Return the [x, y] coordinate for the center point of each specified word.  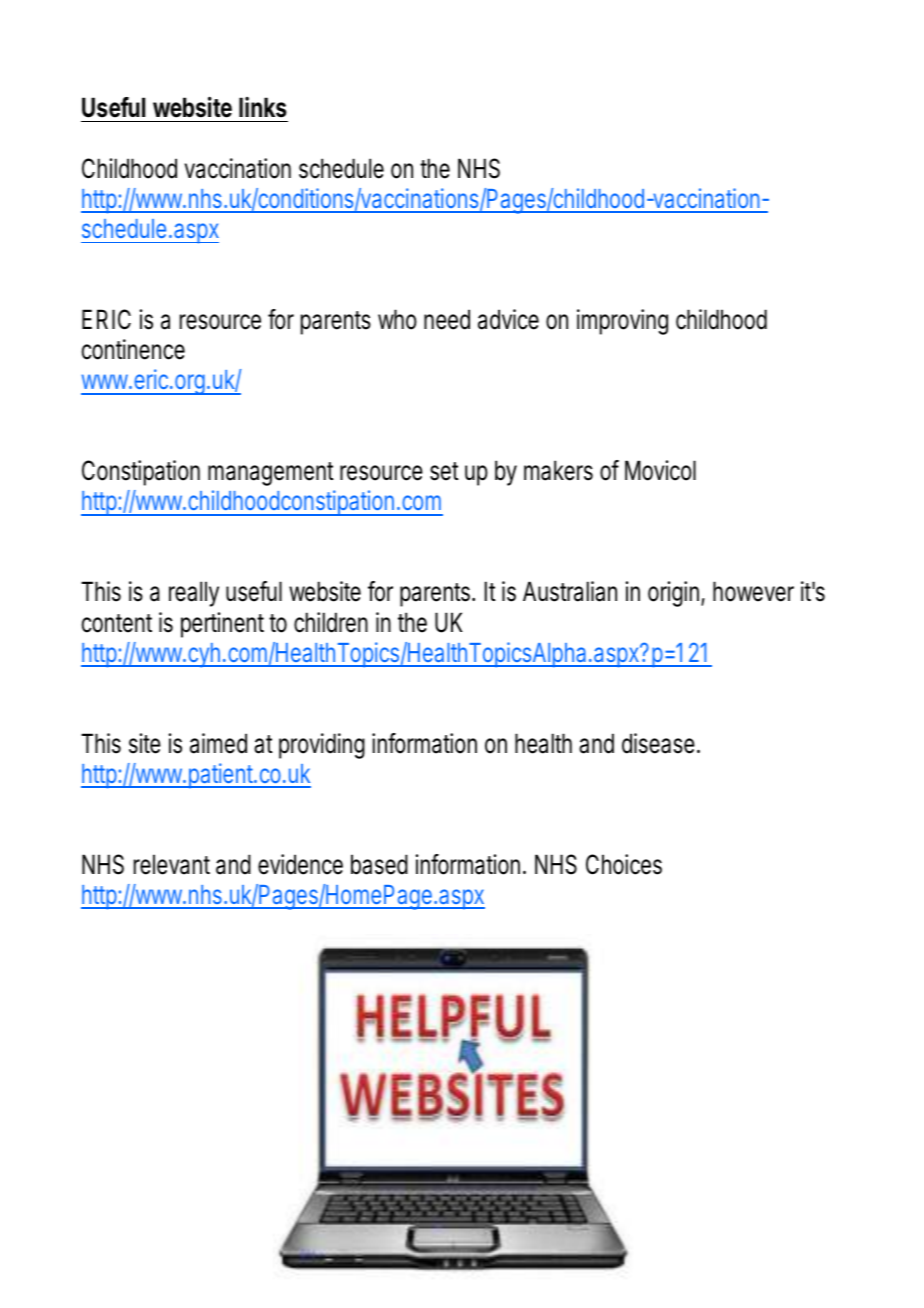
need [447, 319]
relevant [172, 864]
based [379, 864]
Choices [624, 864]
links [263, 107]
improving [622, 322]
